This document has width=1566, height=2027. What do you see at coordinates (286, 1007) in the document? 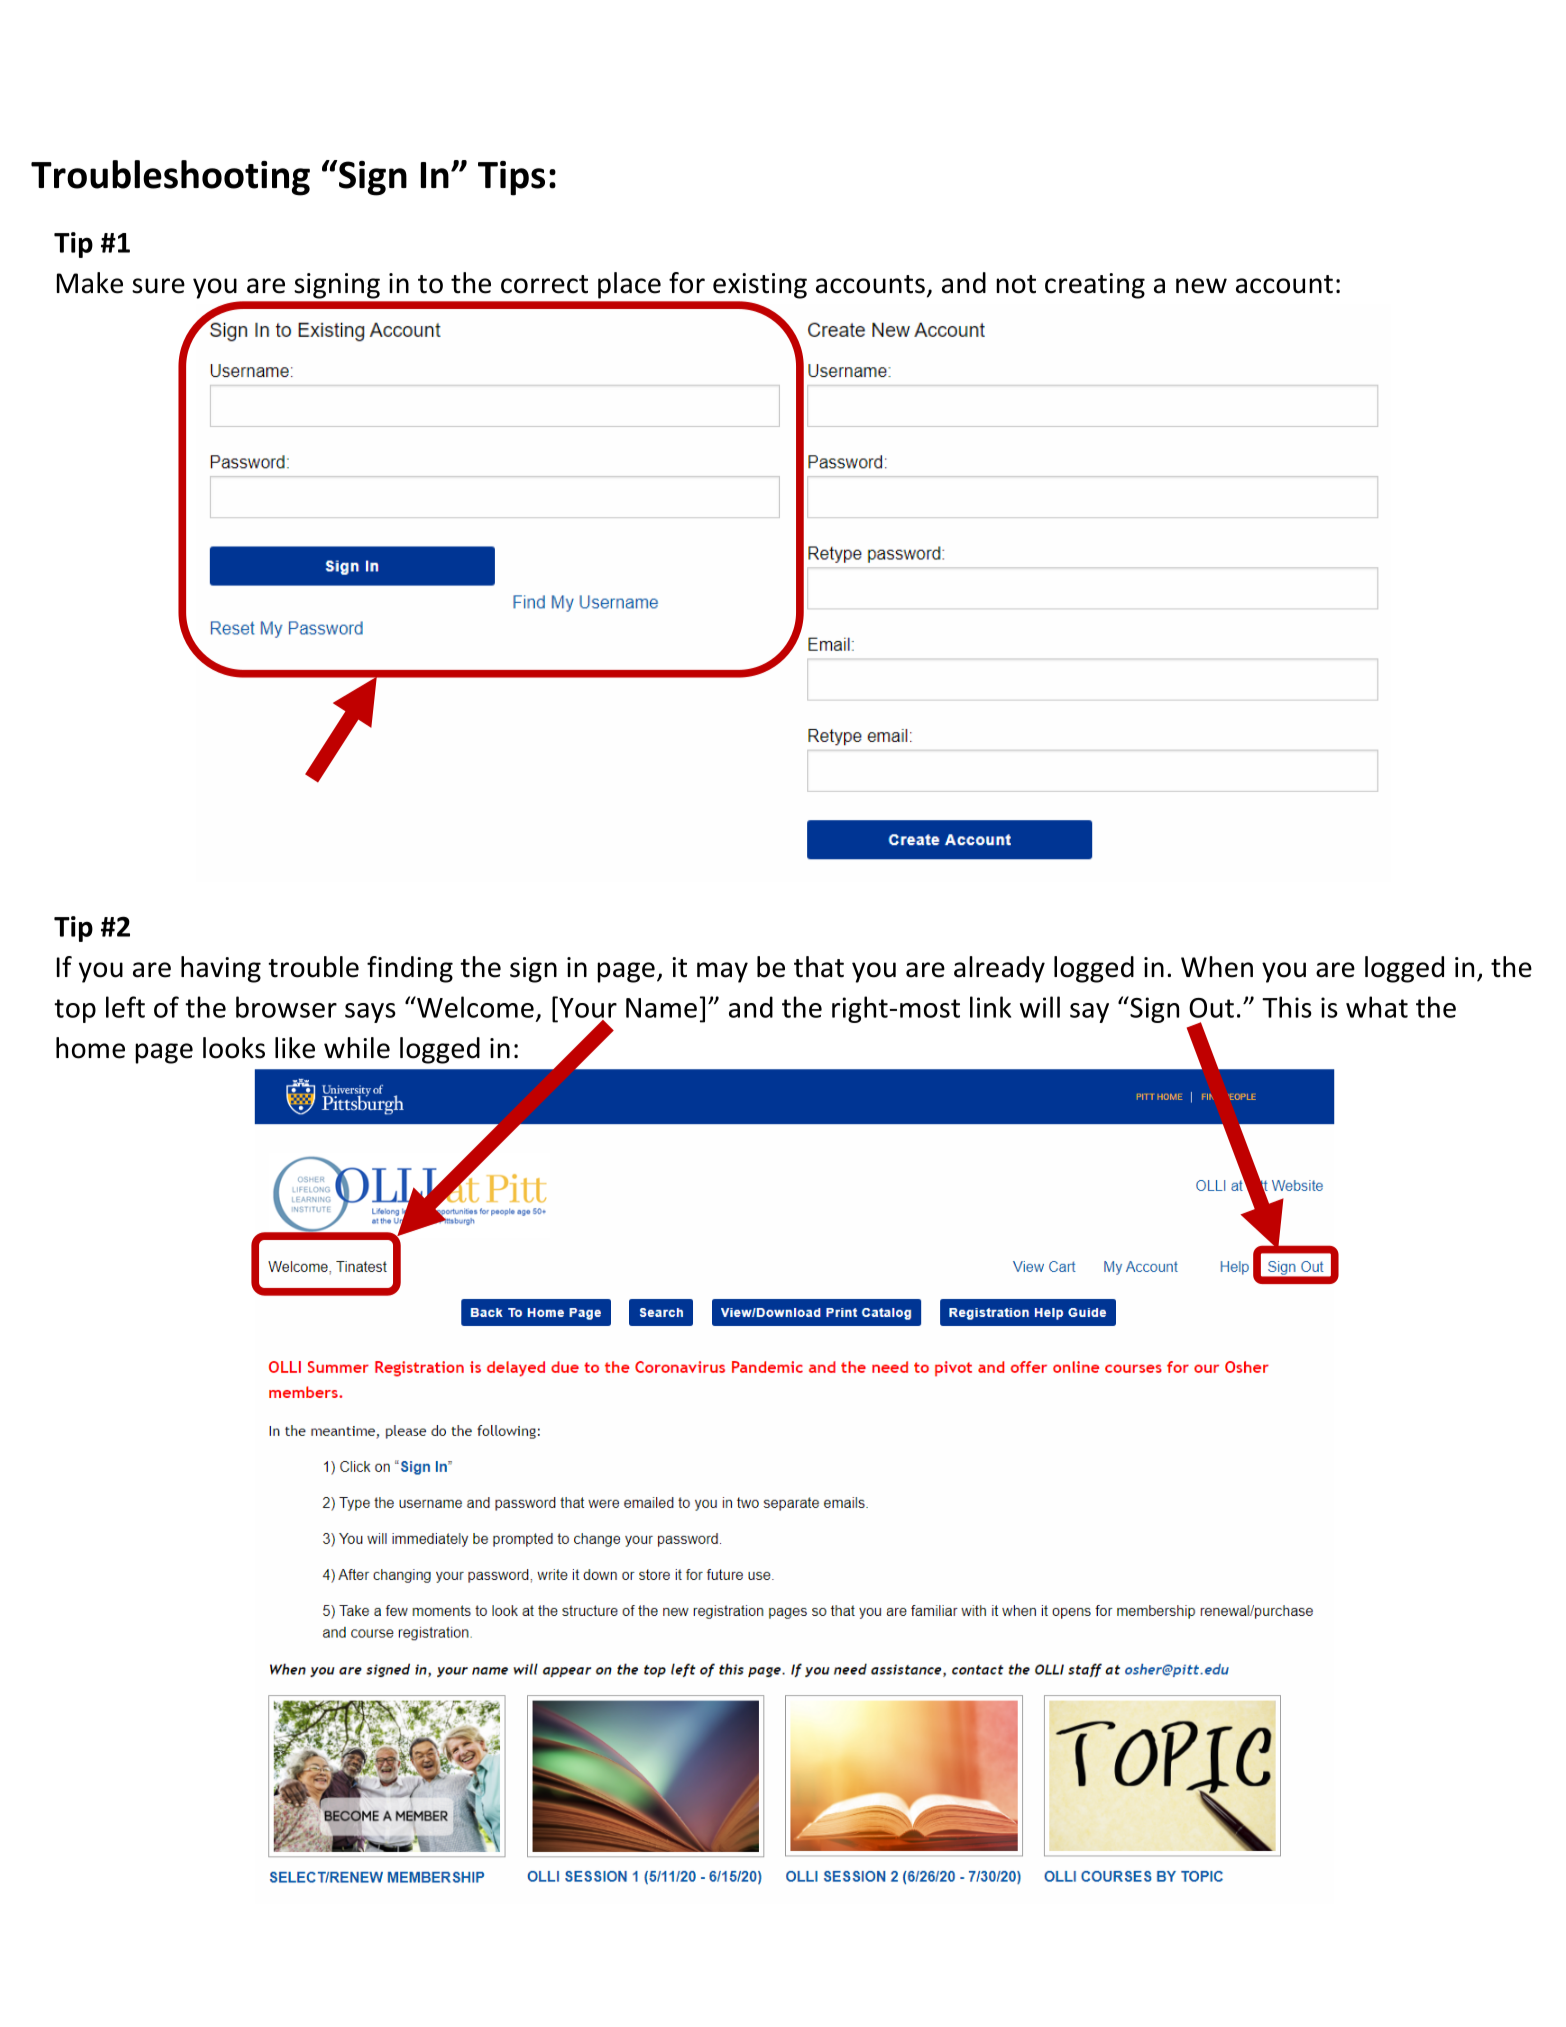
I see `browser` at bounding box center [286, 1007].
